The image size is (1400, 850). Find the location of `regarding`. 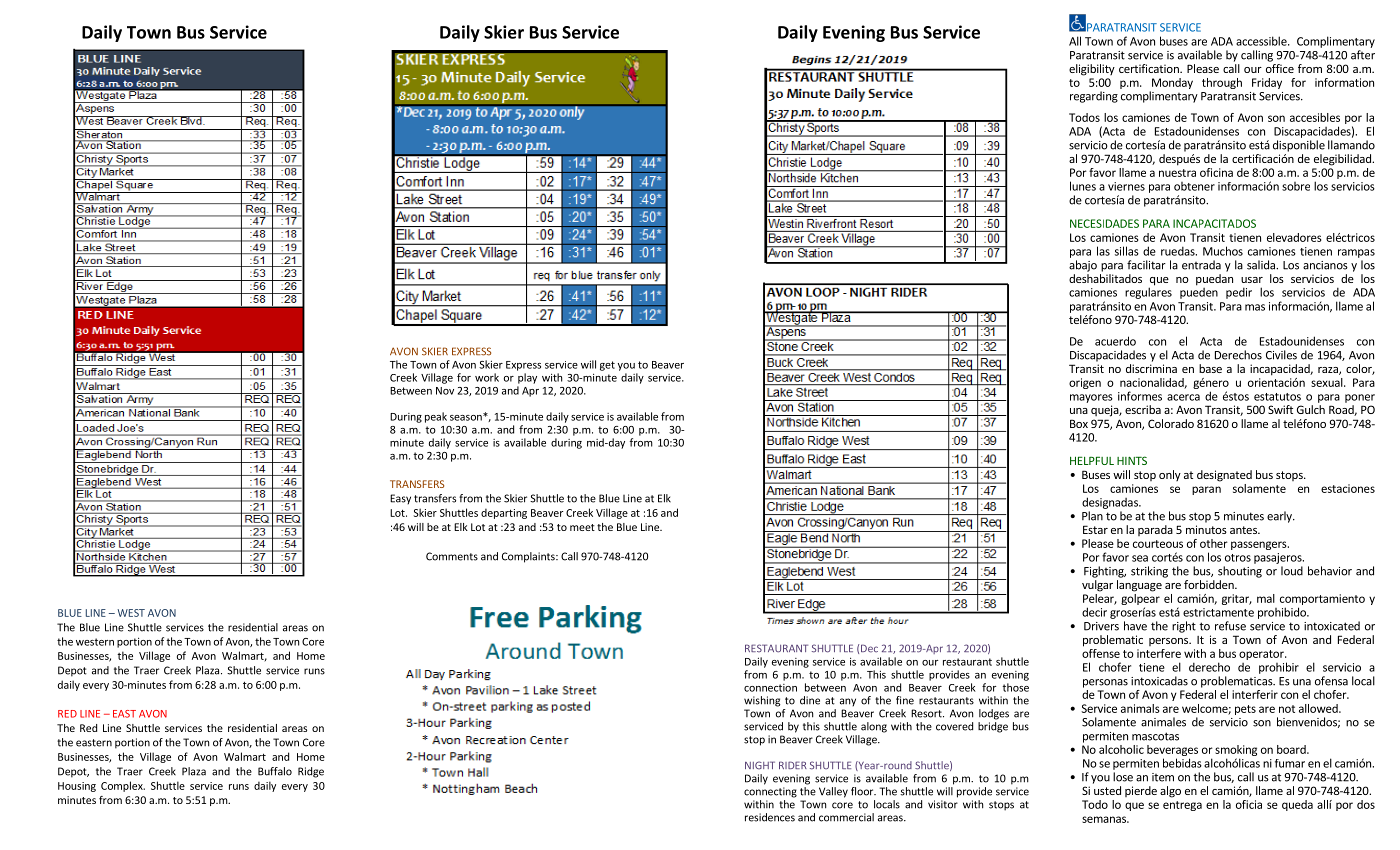

regarding is located at coordinates (1094, 97).
